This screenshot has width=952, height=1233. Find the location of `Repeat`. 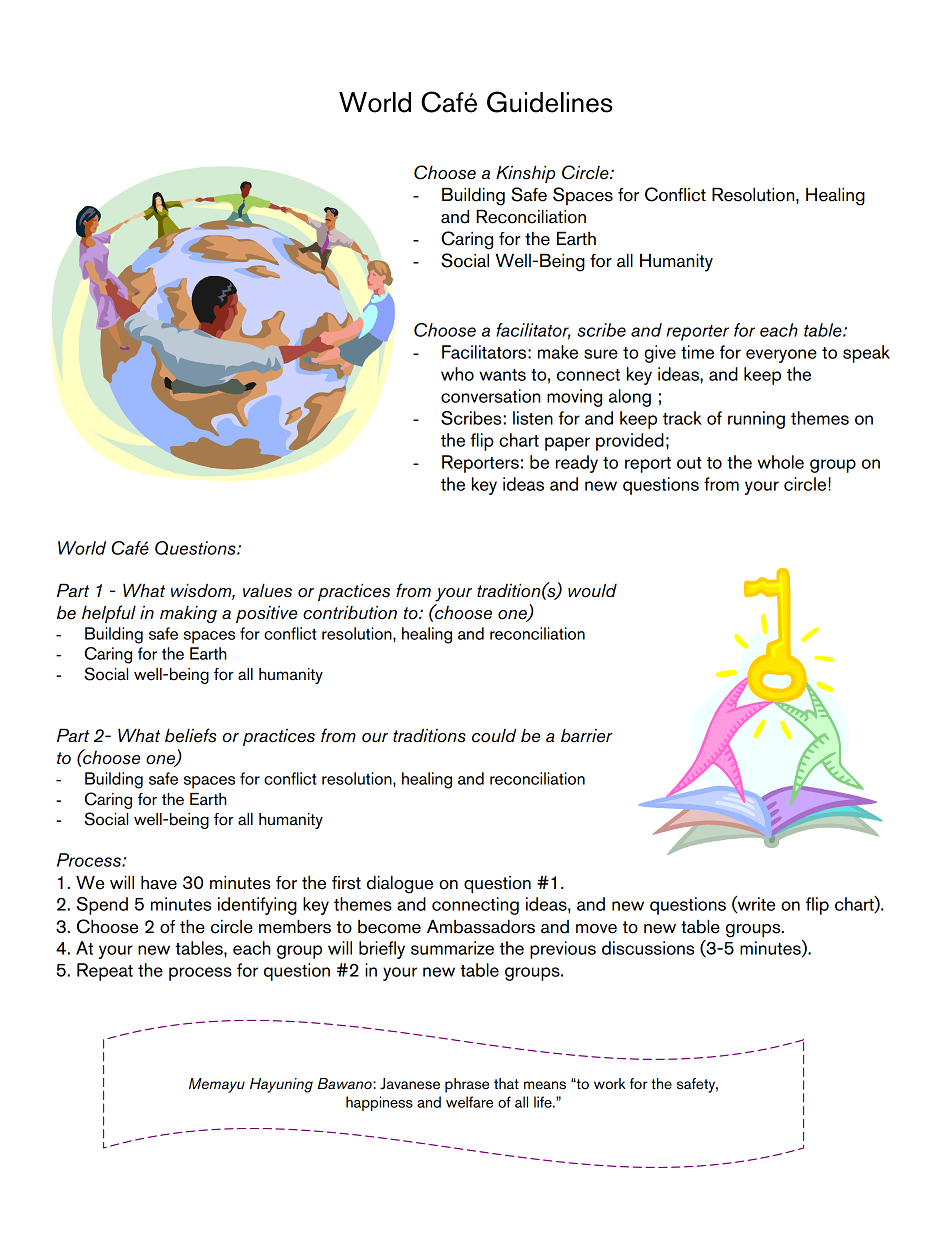

Repeat is located at coordinates (105, 972).
